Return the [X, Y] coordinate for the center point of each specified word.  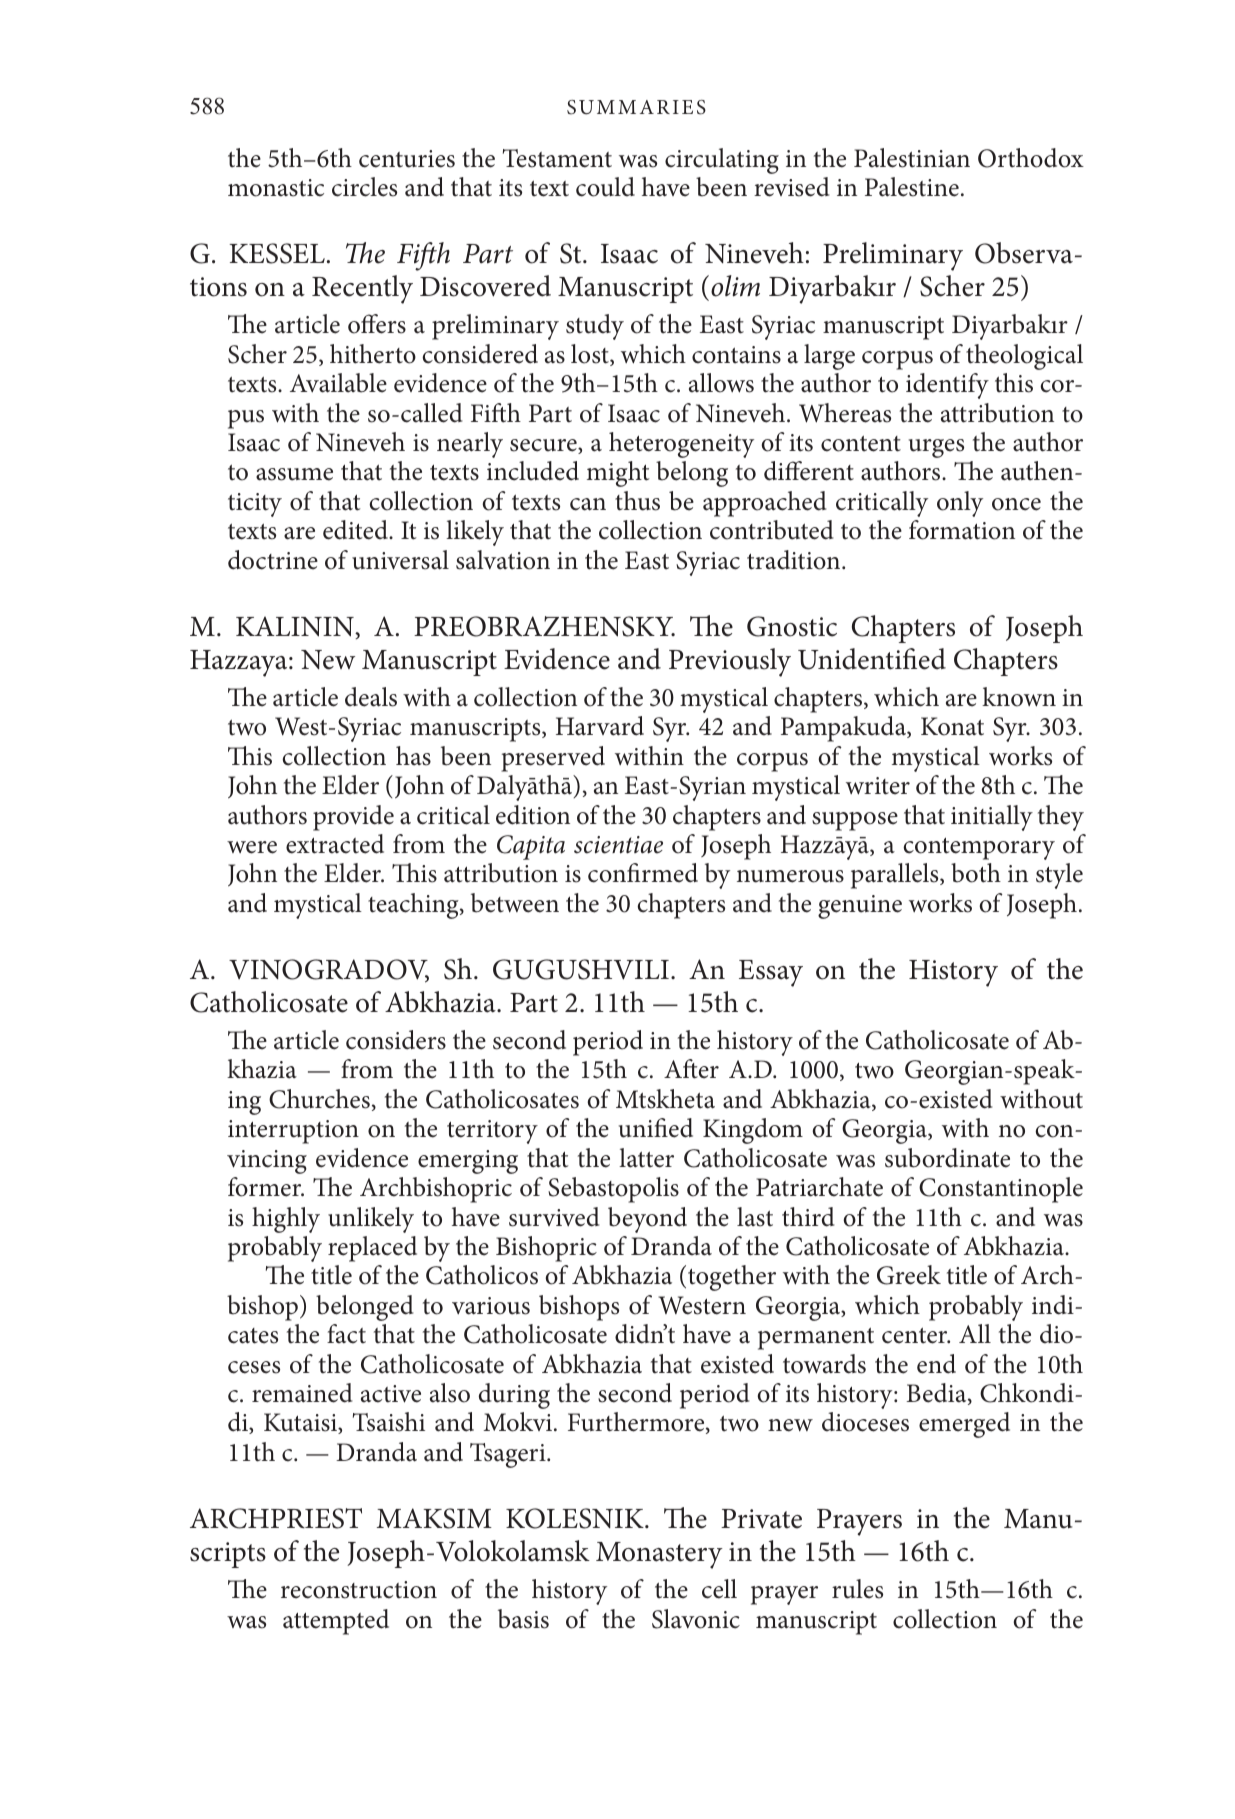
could [605, 187]
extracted [335, 844]
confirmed [643, 873]
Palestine [912, 187]
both [976, 873]
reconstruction [359, 1590]
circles [364, 187]
